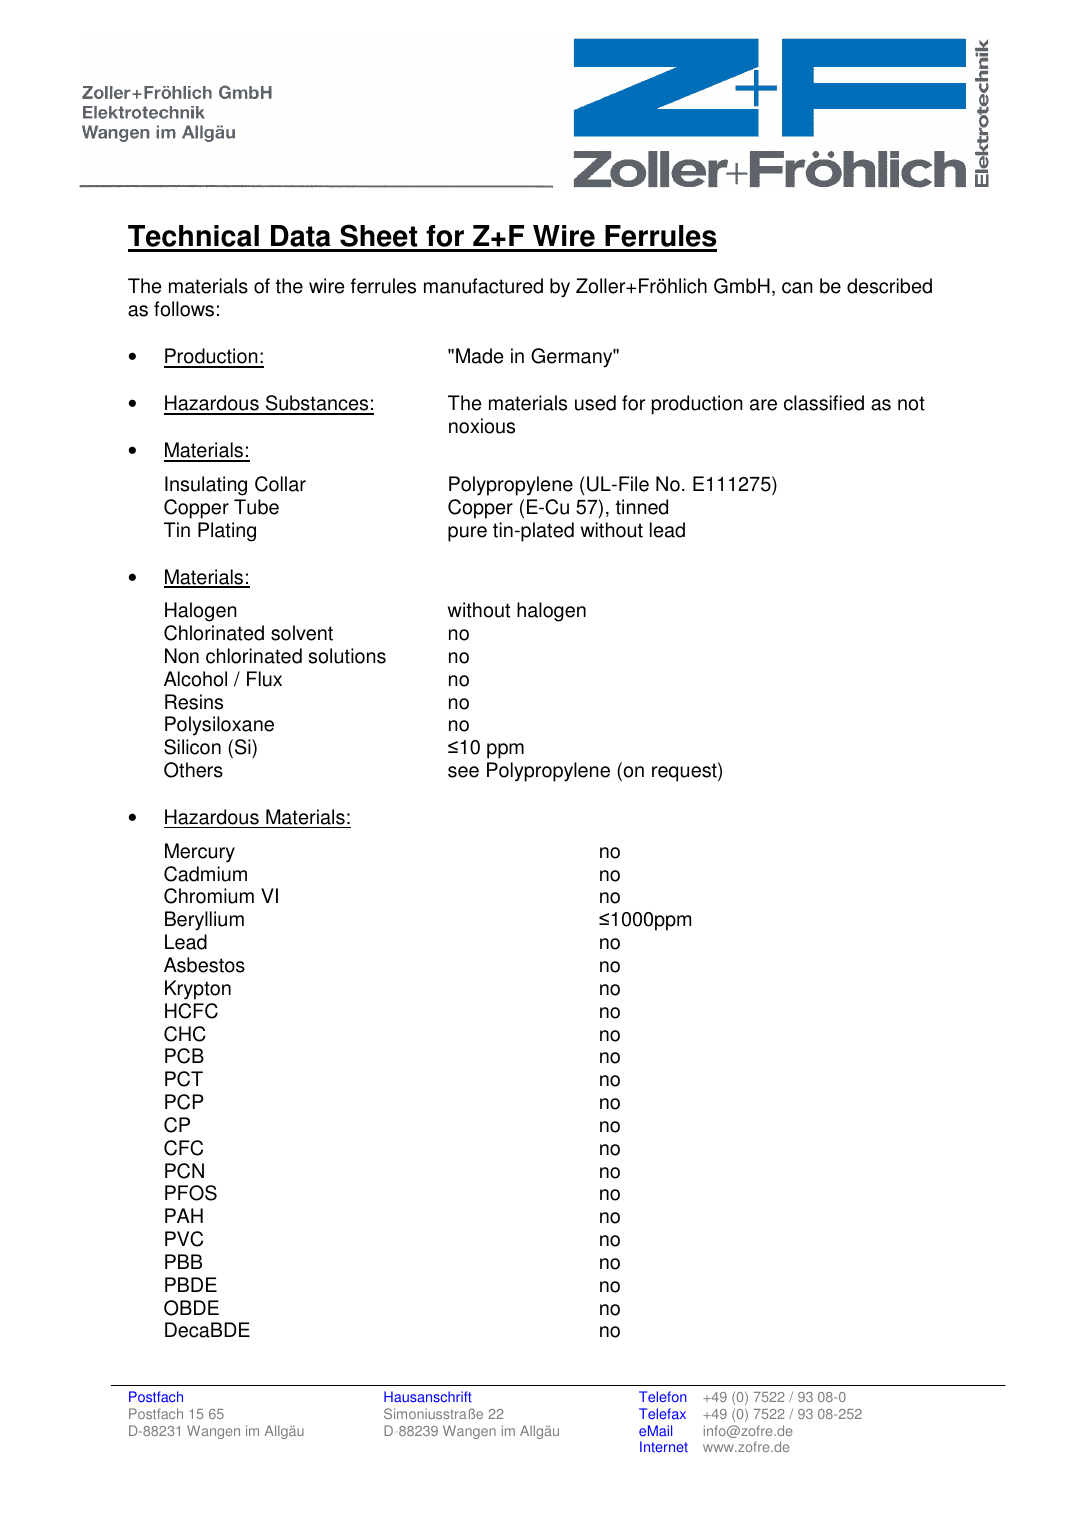  Describe the element at coordinates (184, 1239) in the page. I see `PVC` at that location.
